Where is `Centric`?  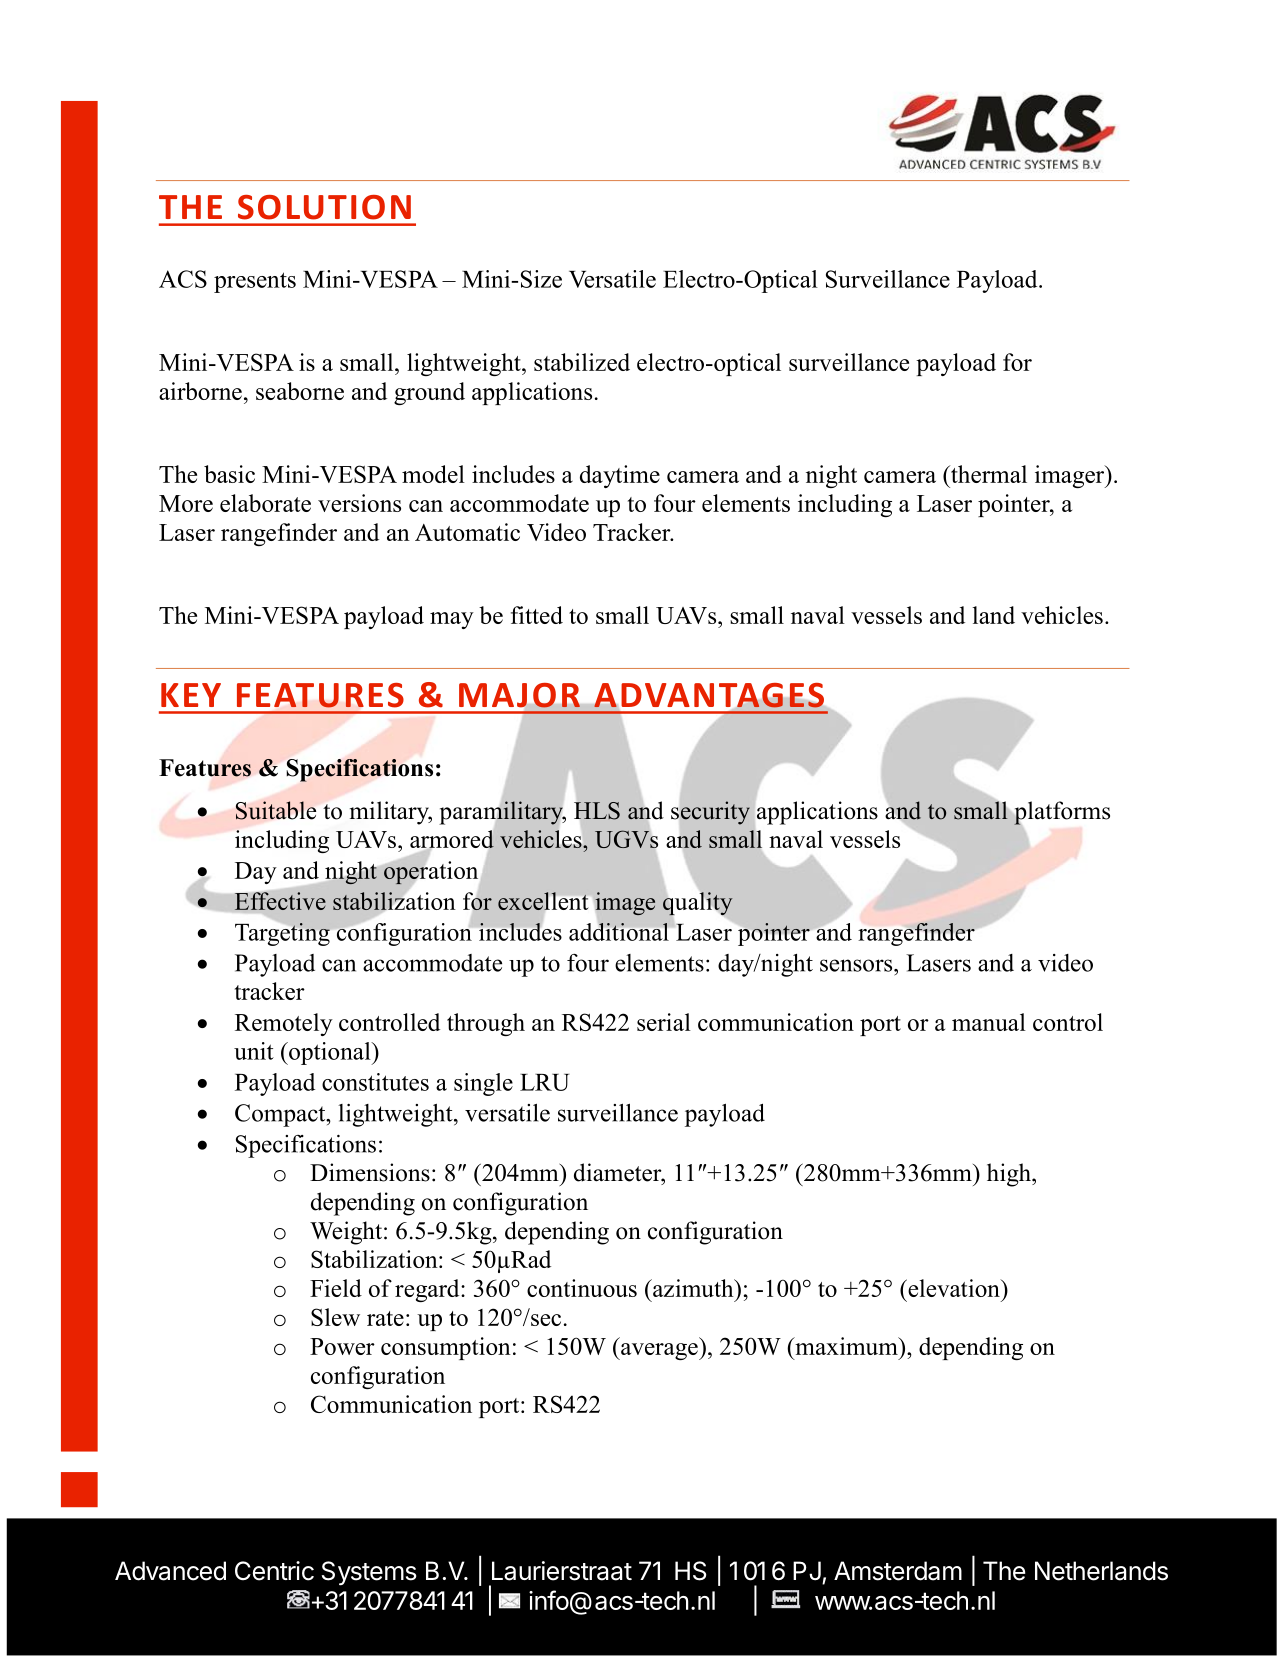 Centric is located at coordinates (274, 1571).
